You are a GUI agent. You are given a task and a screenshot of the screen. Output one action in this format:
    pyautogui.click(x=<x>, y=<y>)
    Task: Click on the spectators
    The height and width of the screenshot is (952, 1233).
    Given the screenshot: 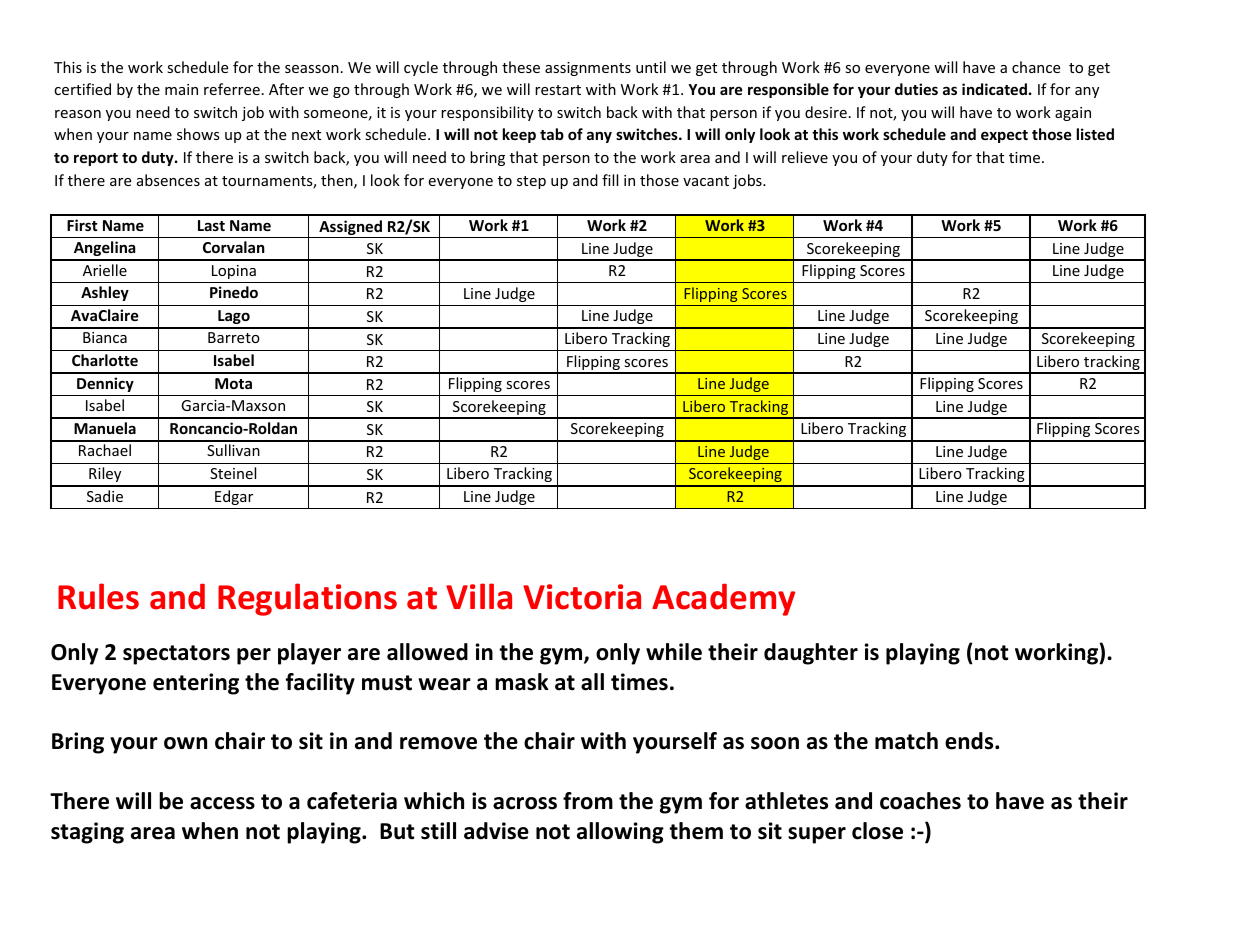 What is the action you would take?
    pyautogui.click(x=176, y=655)
